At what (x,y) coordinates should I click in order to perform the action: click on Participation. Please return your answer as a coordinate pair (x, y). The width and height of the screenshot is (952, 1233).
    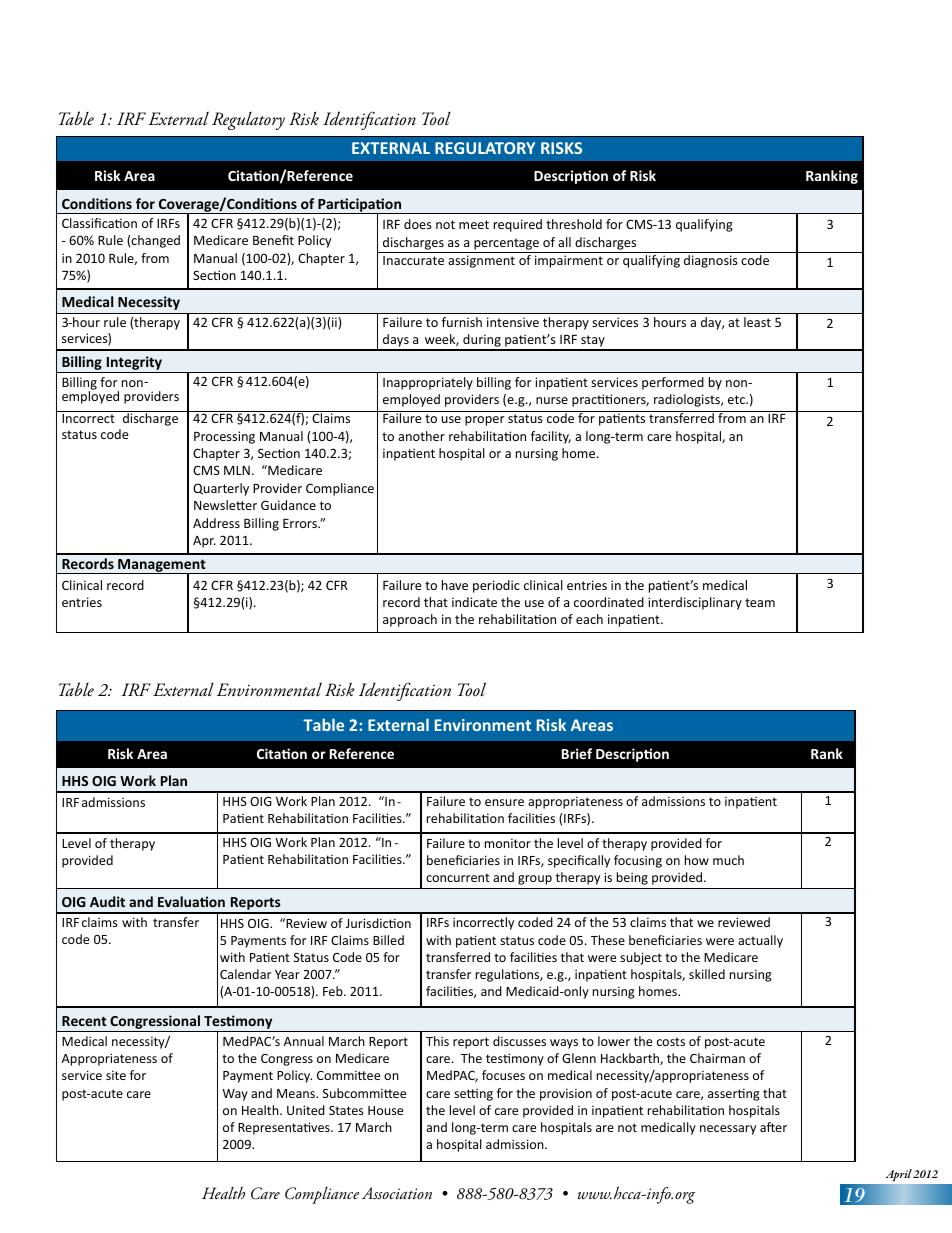
    Looking at the image, I should click on (360, 206).
